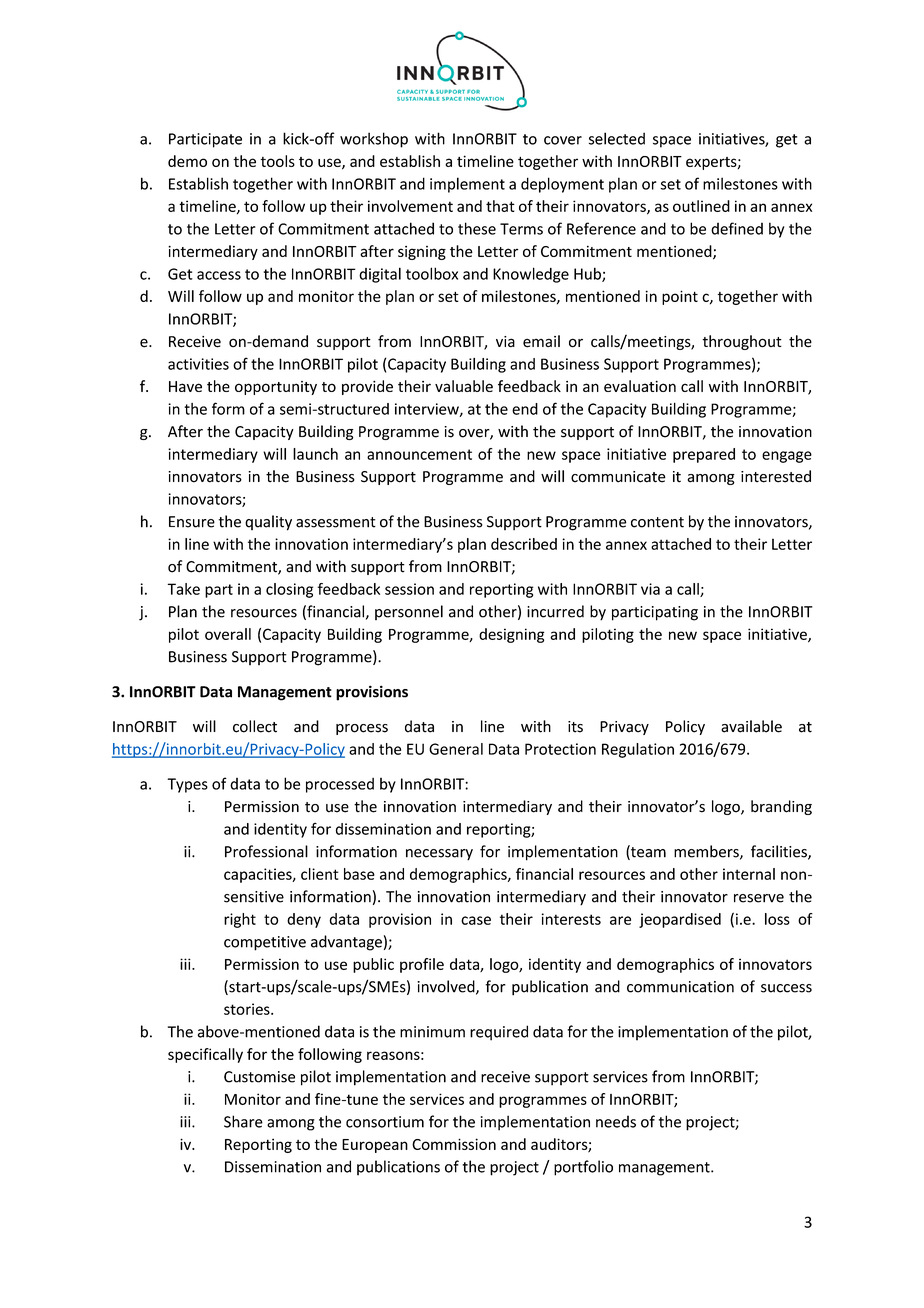  Describe the element at coordinates (500, 206) in the screenshot. I see `that` at that location.
